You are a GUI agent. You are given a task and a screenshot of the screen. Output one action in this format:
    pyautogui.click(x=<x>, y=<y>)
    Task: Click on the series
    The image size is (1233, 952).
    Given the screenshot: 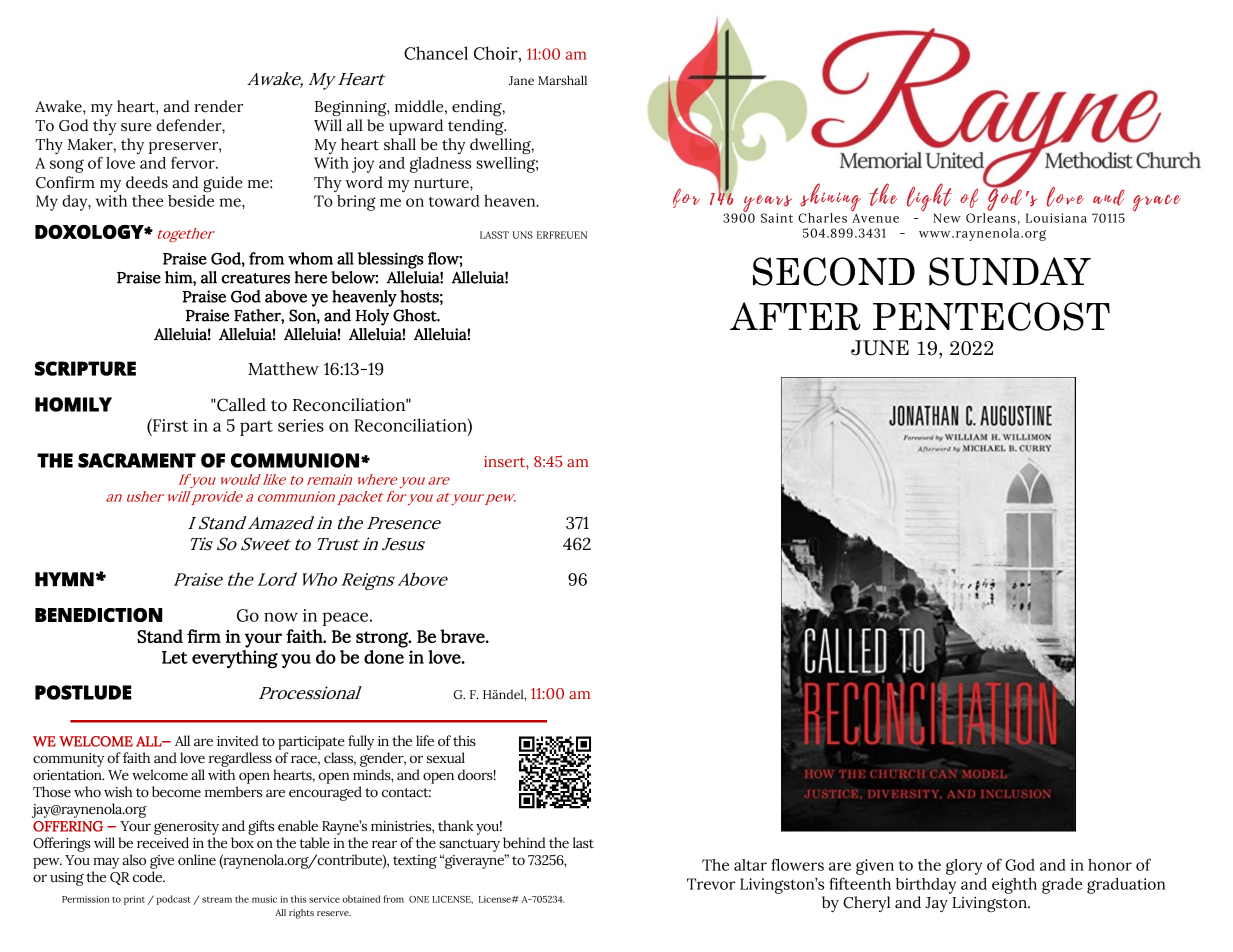 What is the action you would take?
    pyautogui.click(x=301, y=425)
